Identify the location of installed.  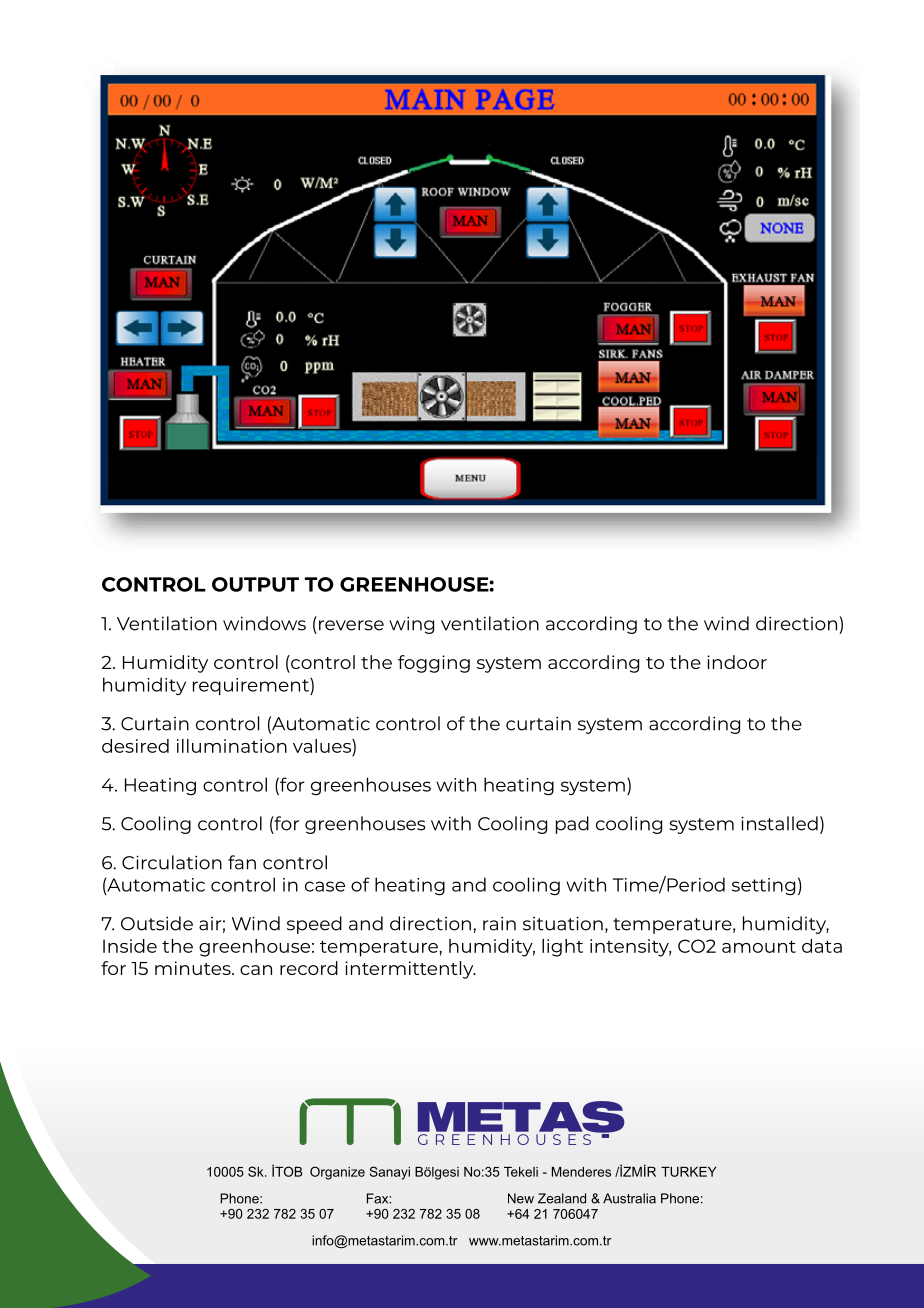
(779, 823).
